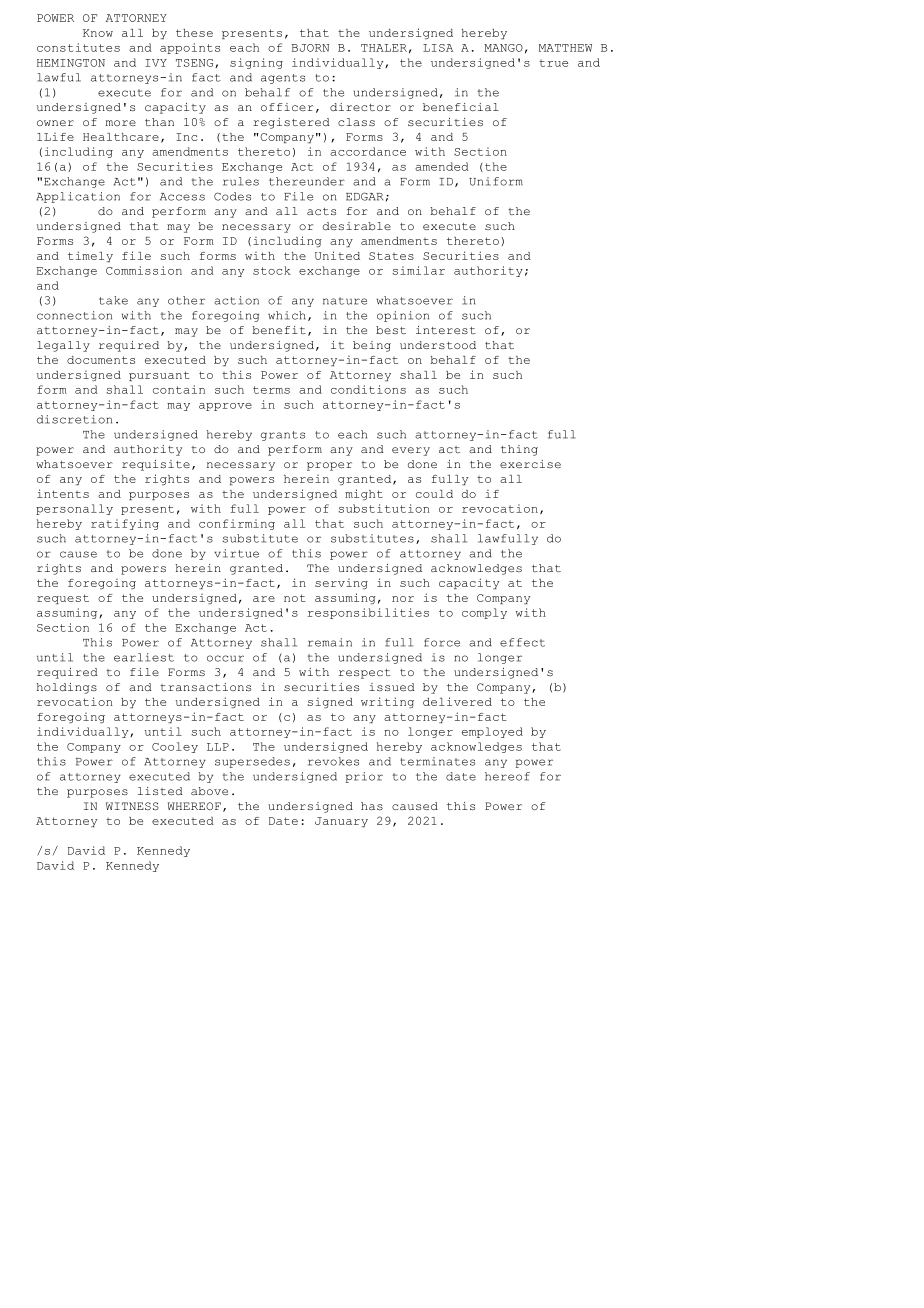 Image resolution: width=924 pixels, height=1308 pixels. I want to click on BJORN, so click(310, 48).
